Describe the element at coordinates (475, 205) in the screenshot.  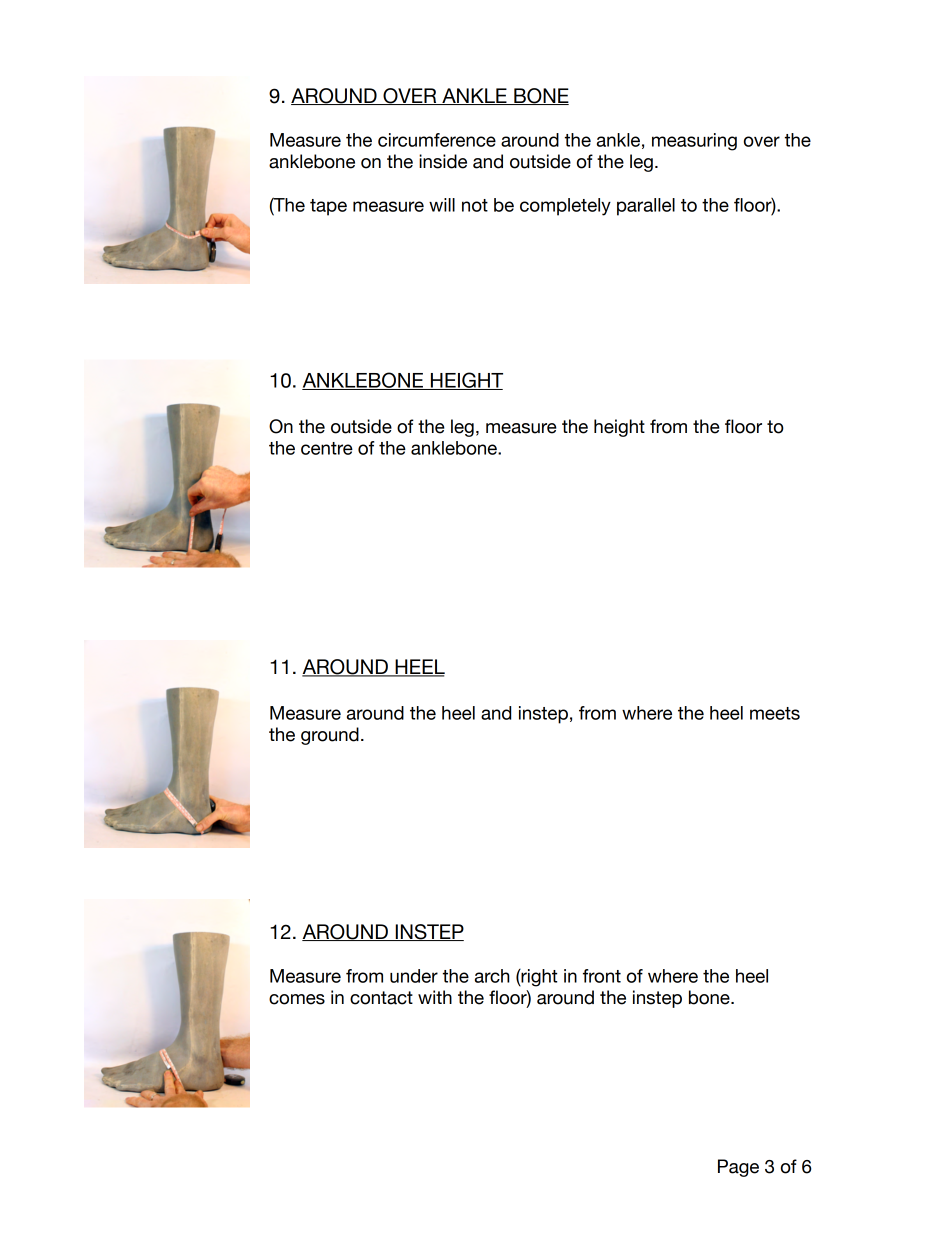
I see `not` at that location.
